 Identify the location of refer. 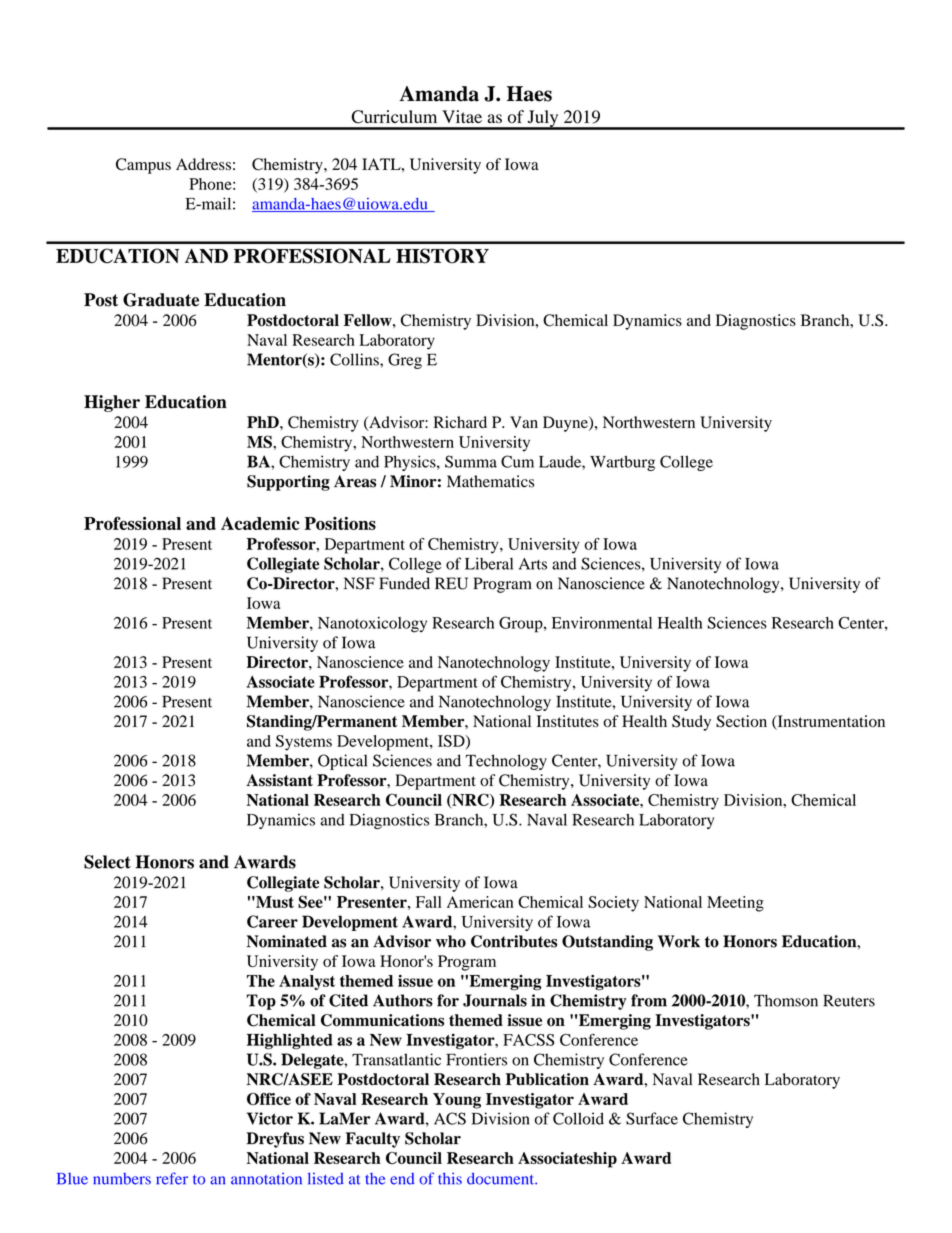
(172, 1178).
